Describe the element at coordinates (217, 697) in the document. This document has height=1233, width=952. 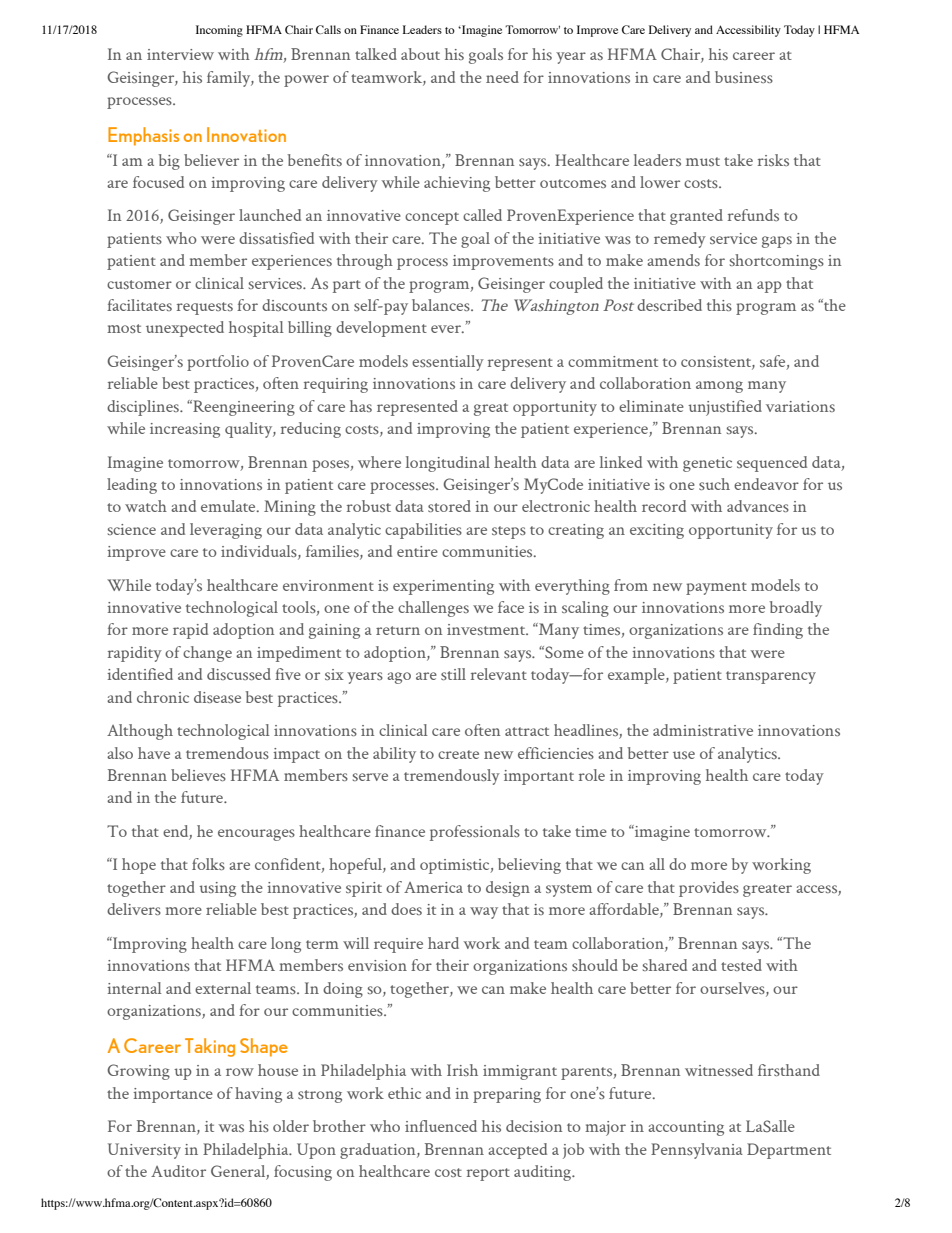
I see `disease` at that location.
